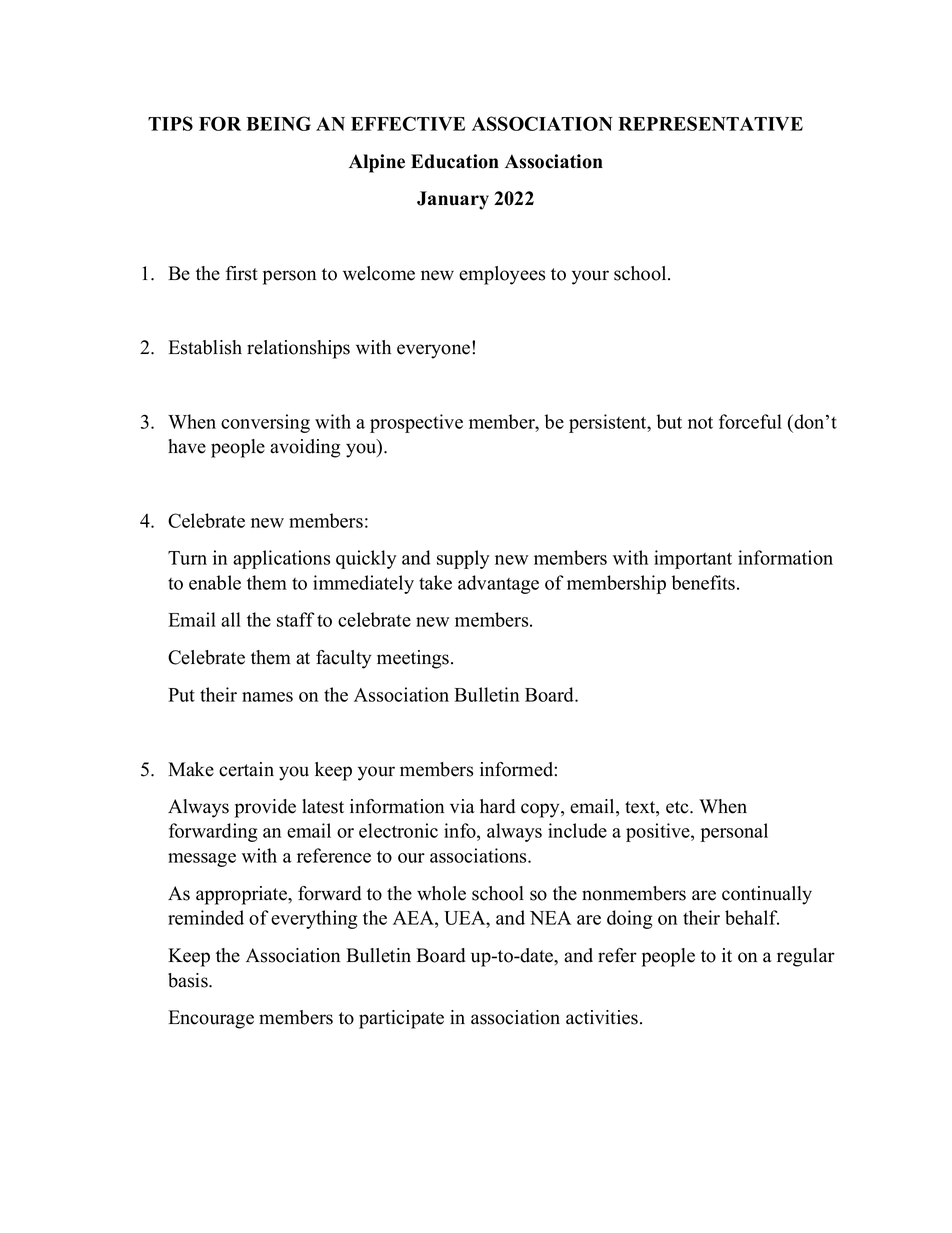 Image resolution: width=952 pixels, height=1233 pixels. Describe the element at coordinates (211, 1019) in the screenshot. I see `Encourage` at that location.
